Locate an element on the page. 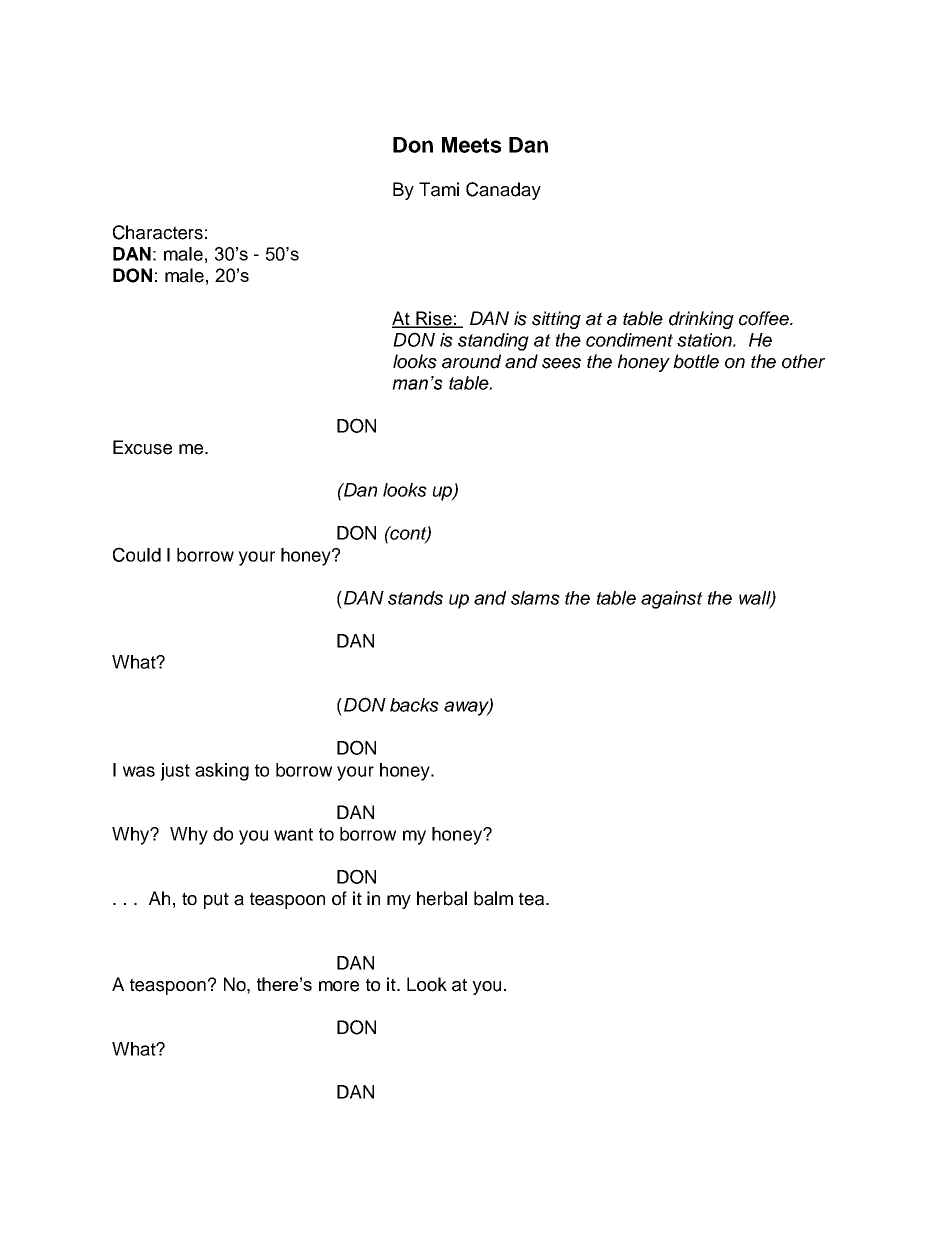 This image has height=1233, width=952. Characters is located at coordinates (158, 232).
